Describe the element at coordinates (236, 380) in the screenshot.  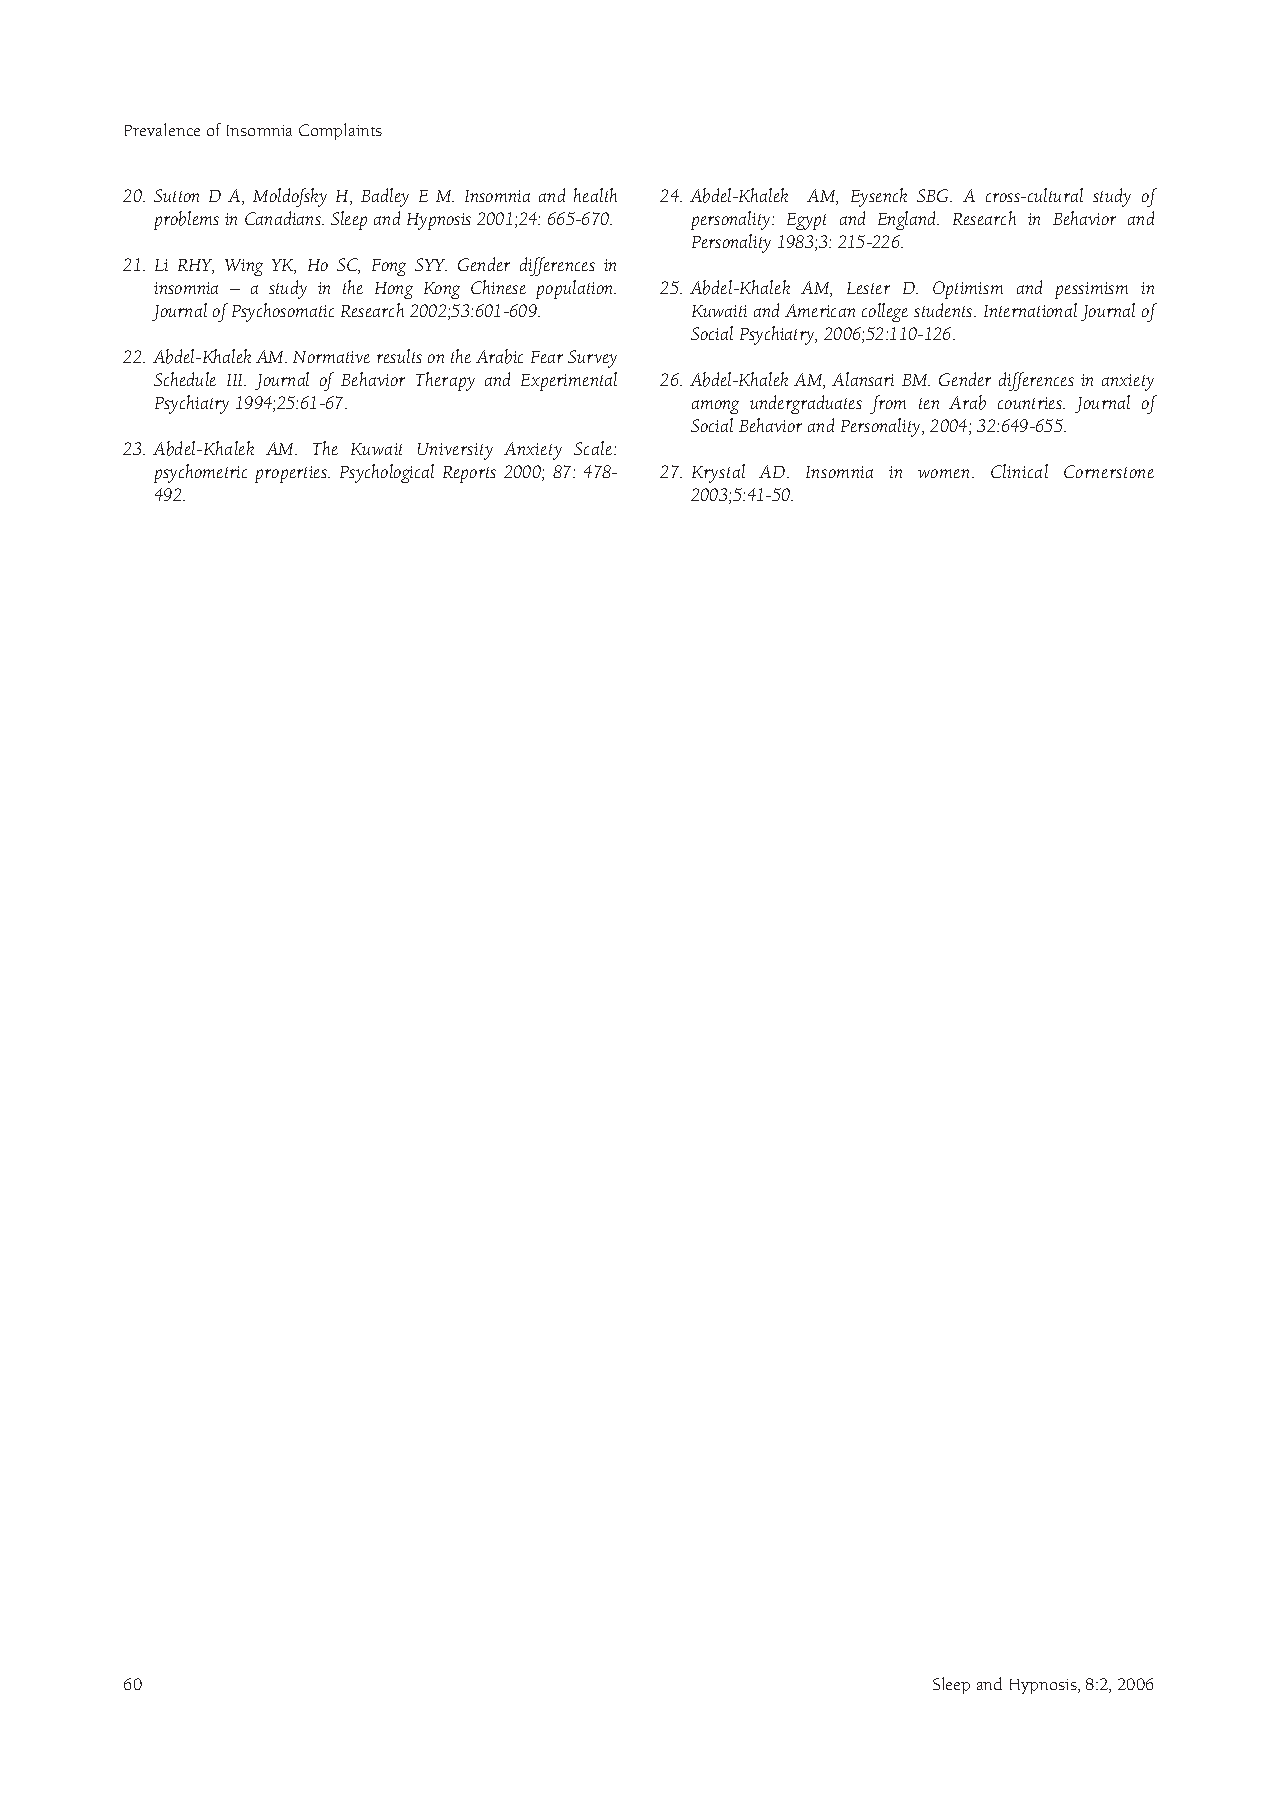
I see `III` at that location.
